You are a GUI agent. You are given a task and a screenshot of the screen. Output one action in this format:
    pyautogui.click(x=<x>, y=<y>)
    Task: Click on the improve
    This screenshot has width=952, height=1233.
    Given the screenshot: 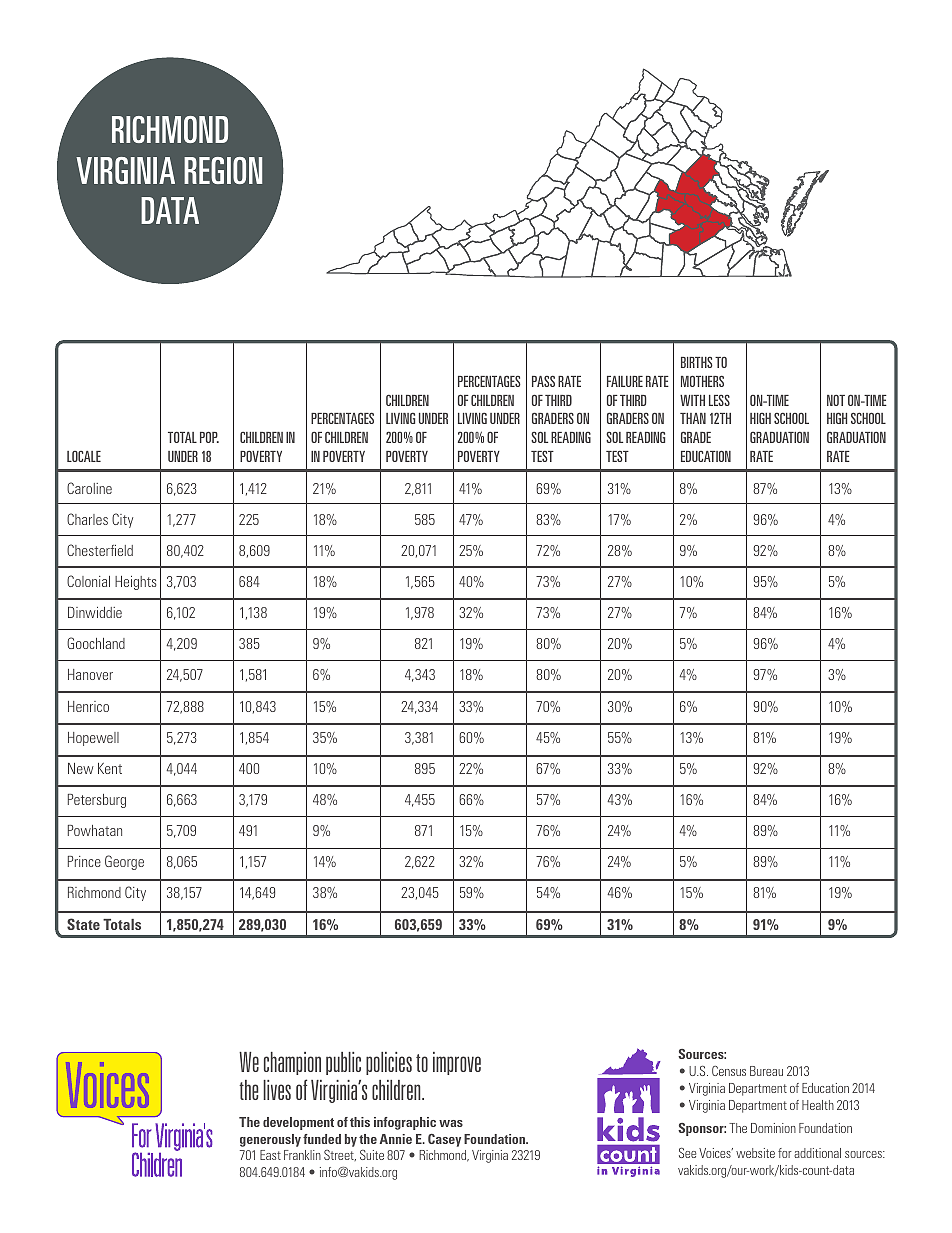 What is the action you would take?
    pyautogui.click(x=457, y=1063)
